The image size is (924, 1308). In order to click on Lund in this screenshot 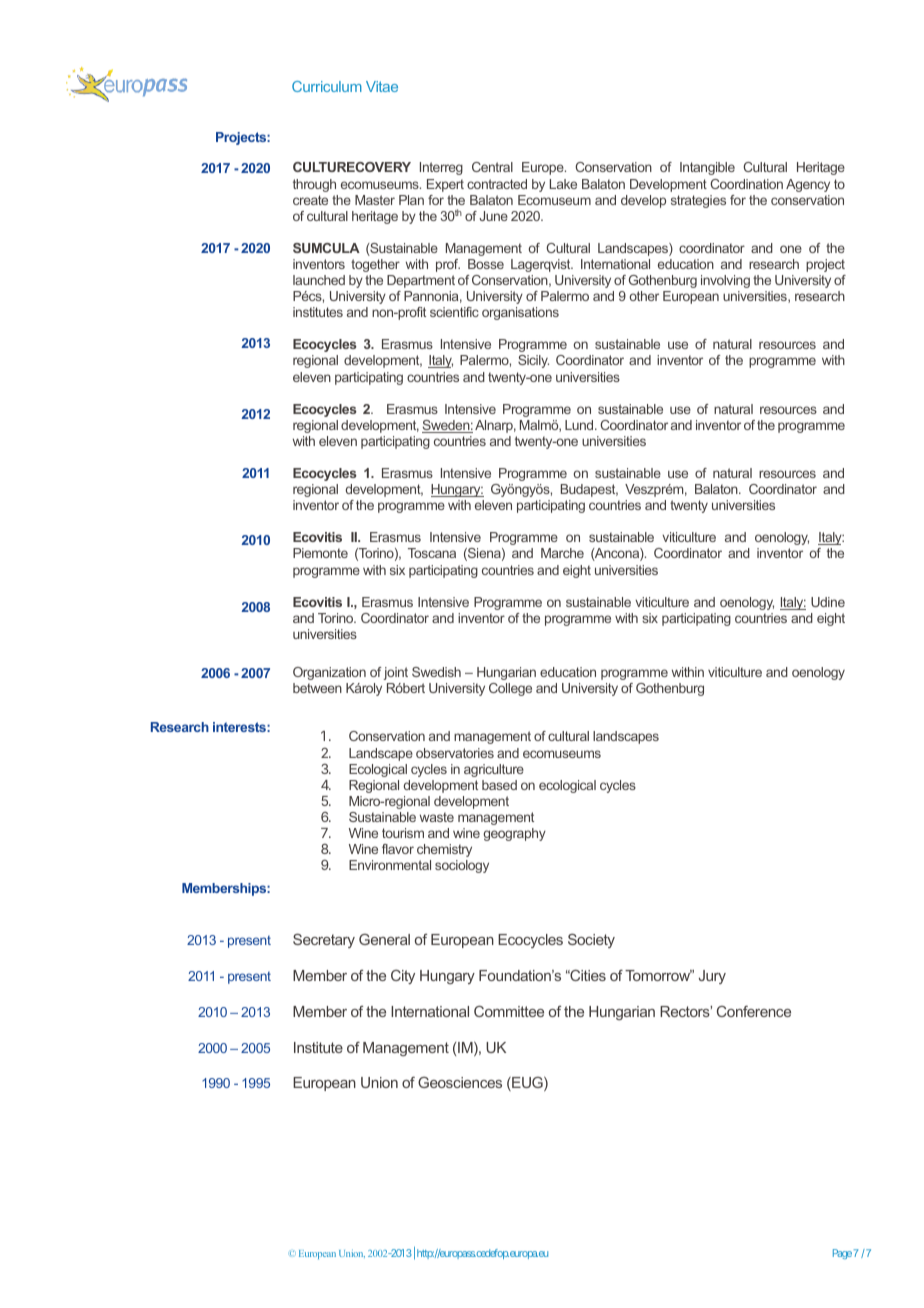, I will do `click(580, 425)`.
